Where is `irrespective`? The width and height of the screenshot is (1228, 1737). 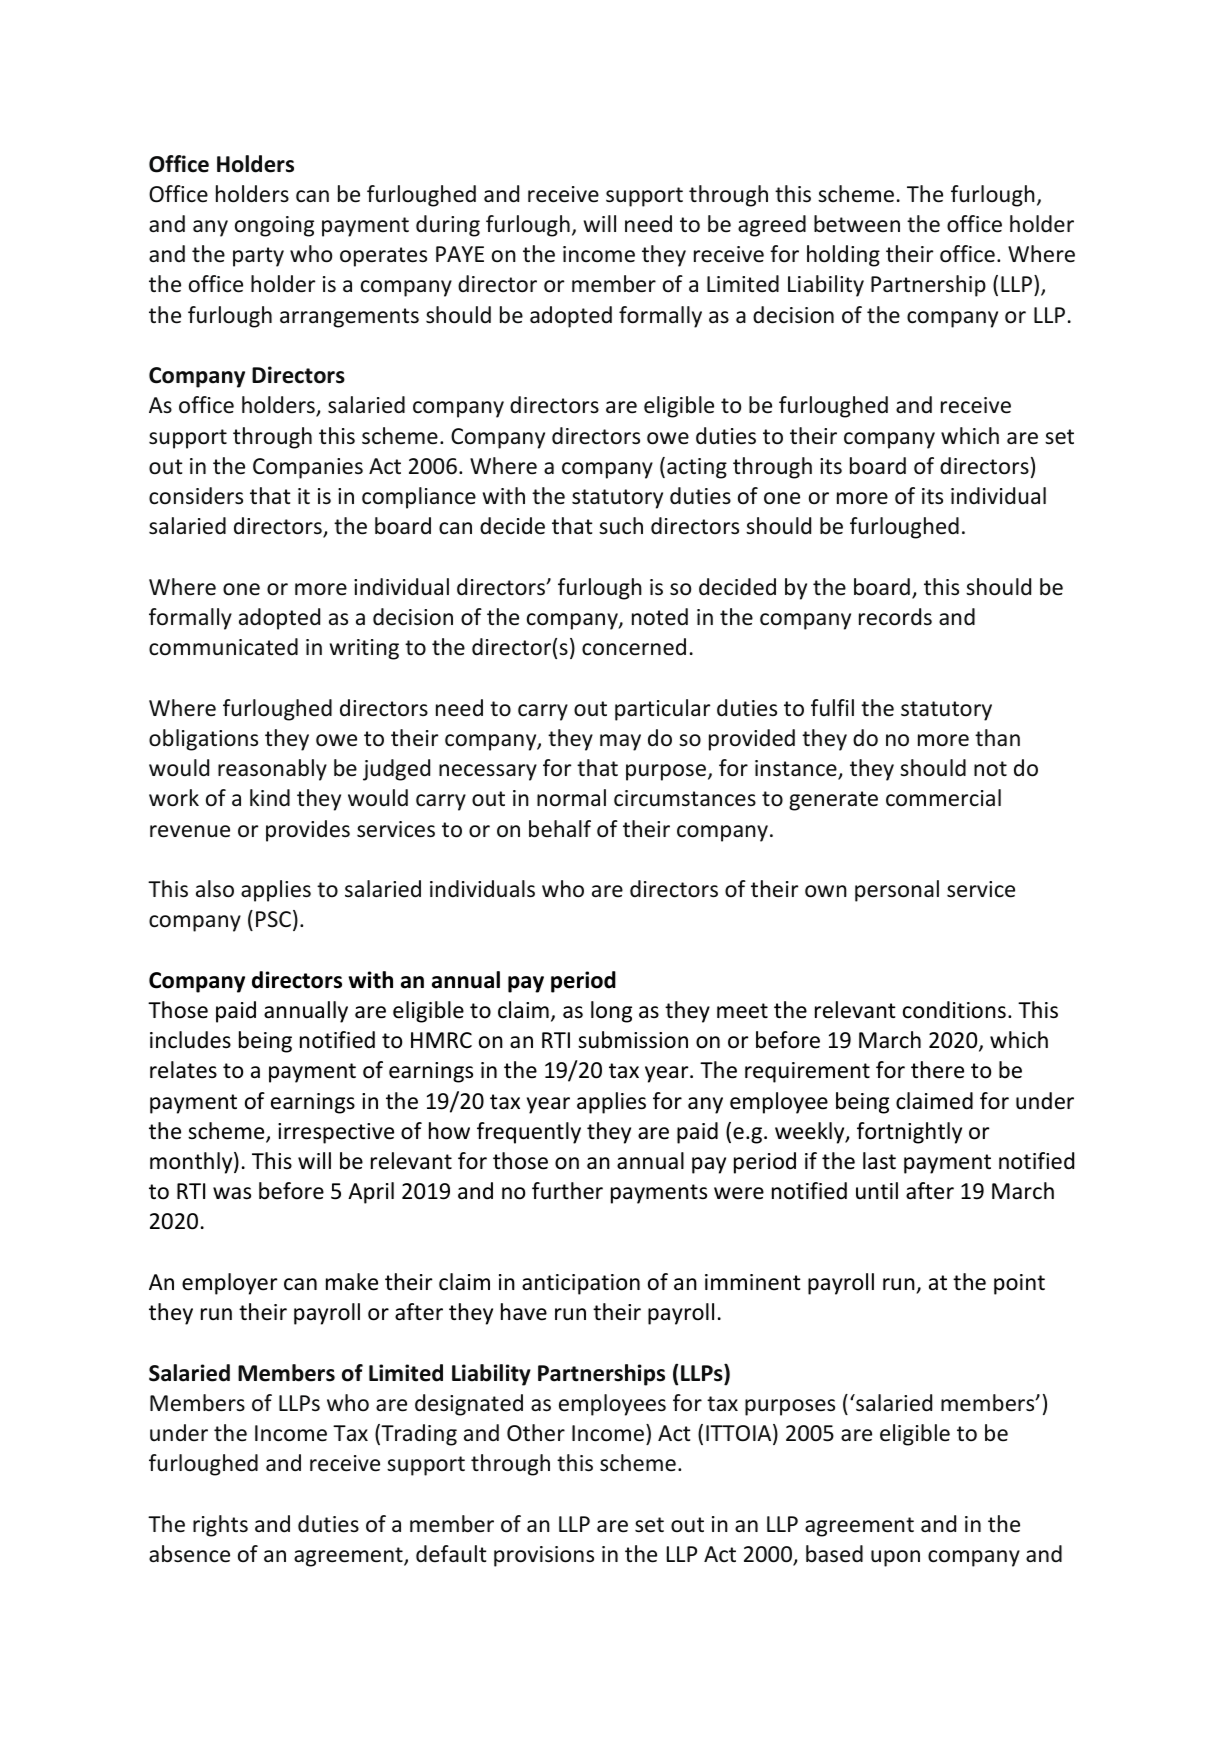
irrespective is located at coordinates (336, 1133).
